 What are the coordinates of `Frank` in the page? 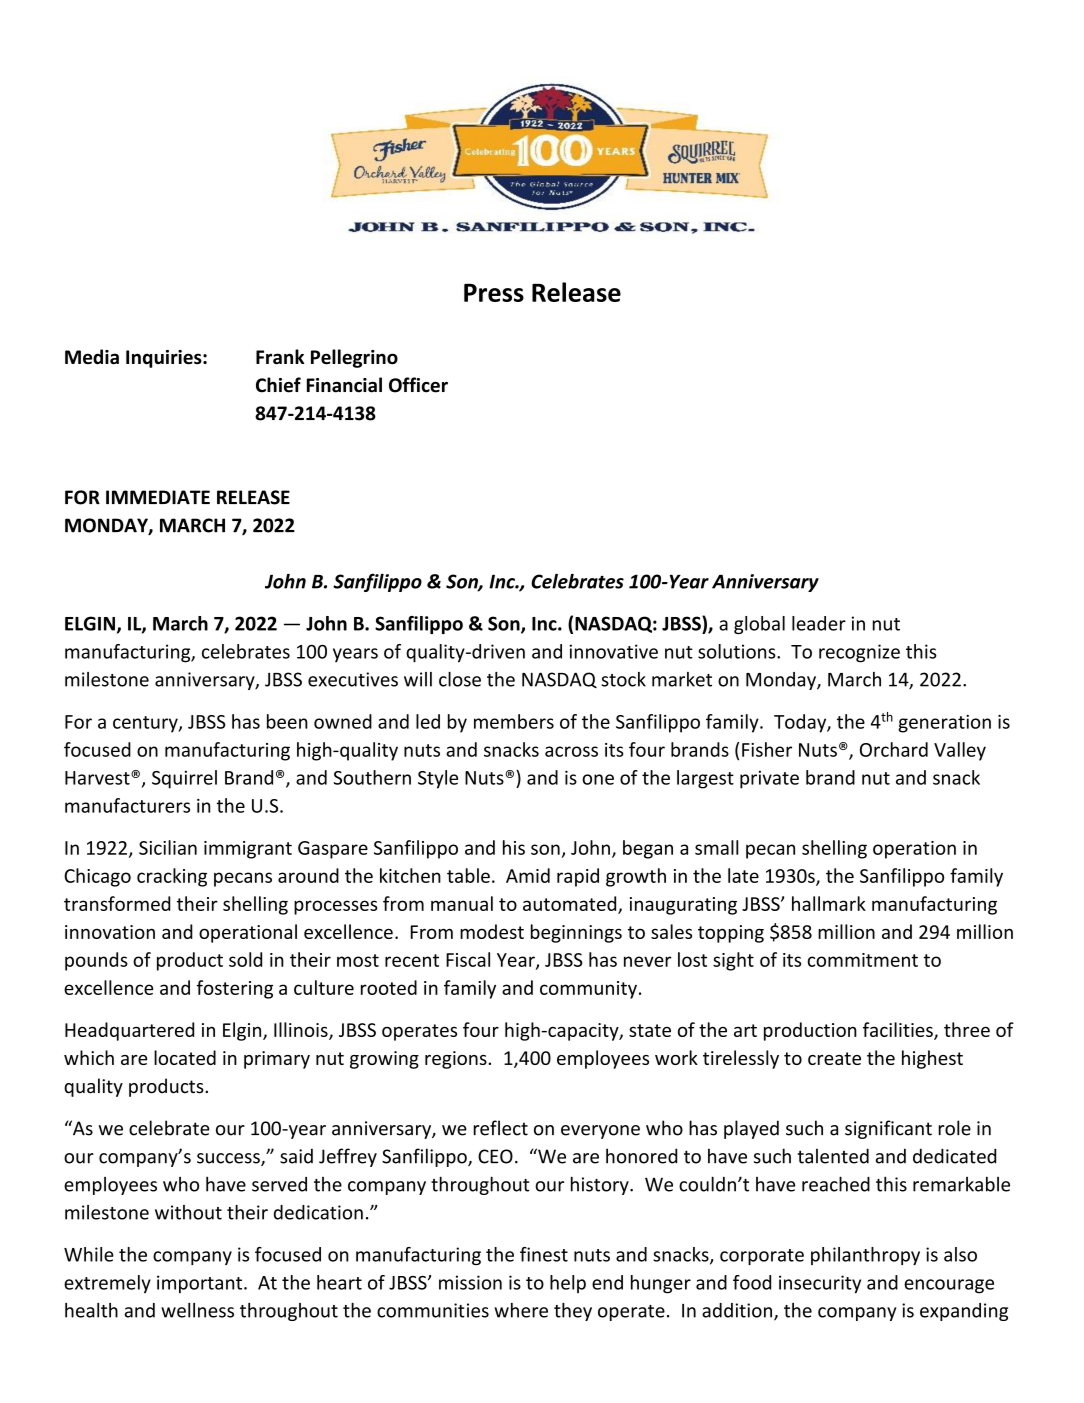 It's located at (280, 357).
